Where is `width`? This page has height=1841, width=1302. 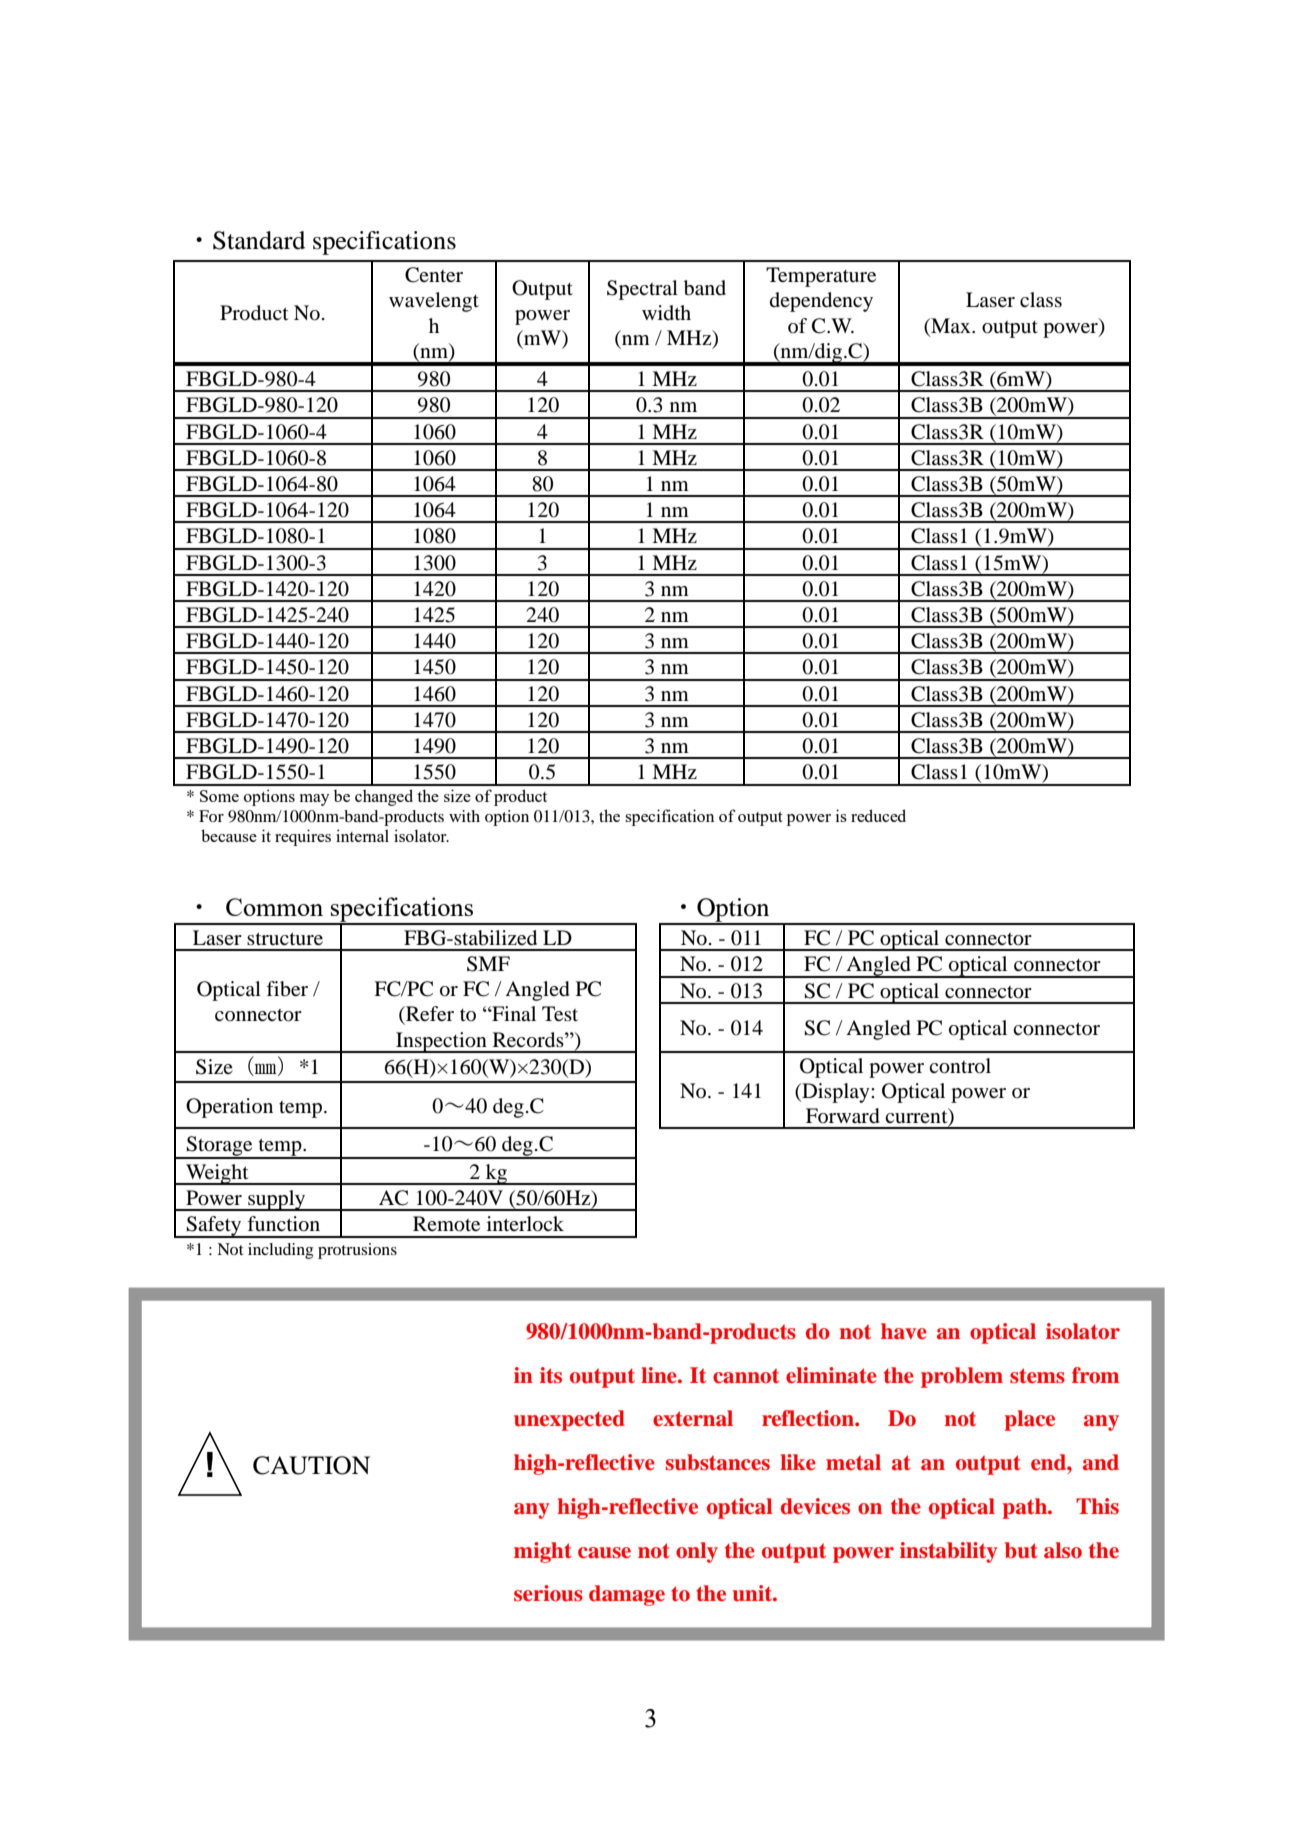 width is located at coordinates (666, 312).
